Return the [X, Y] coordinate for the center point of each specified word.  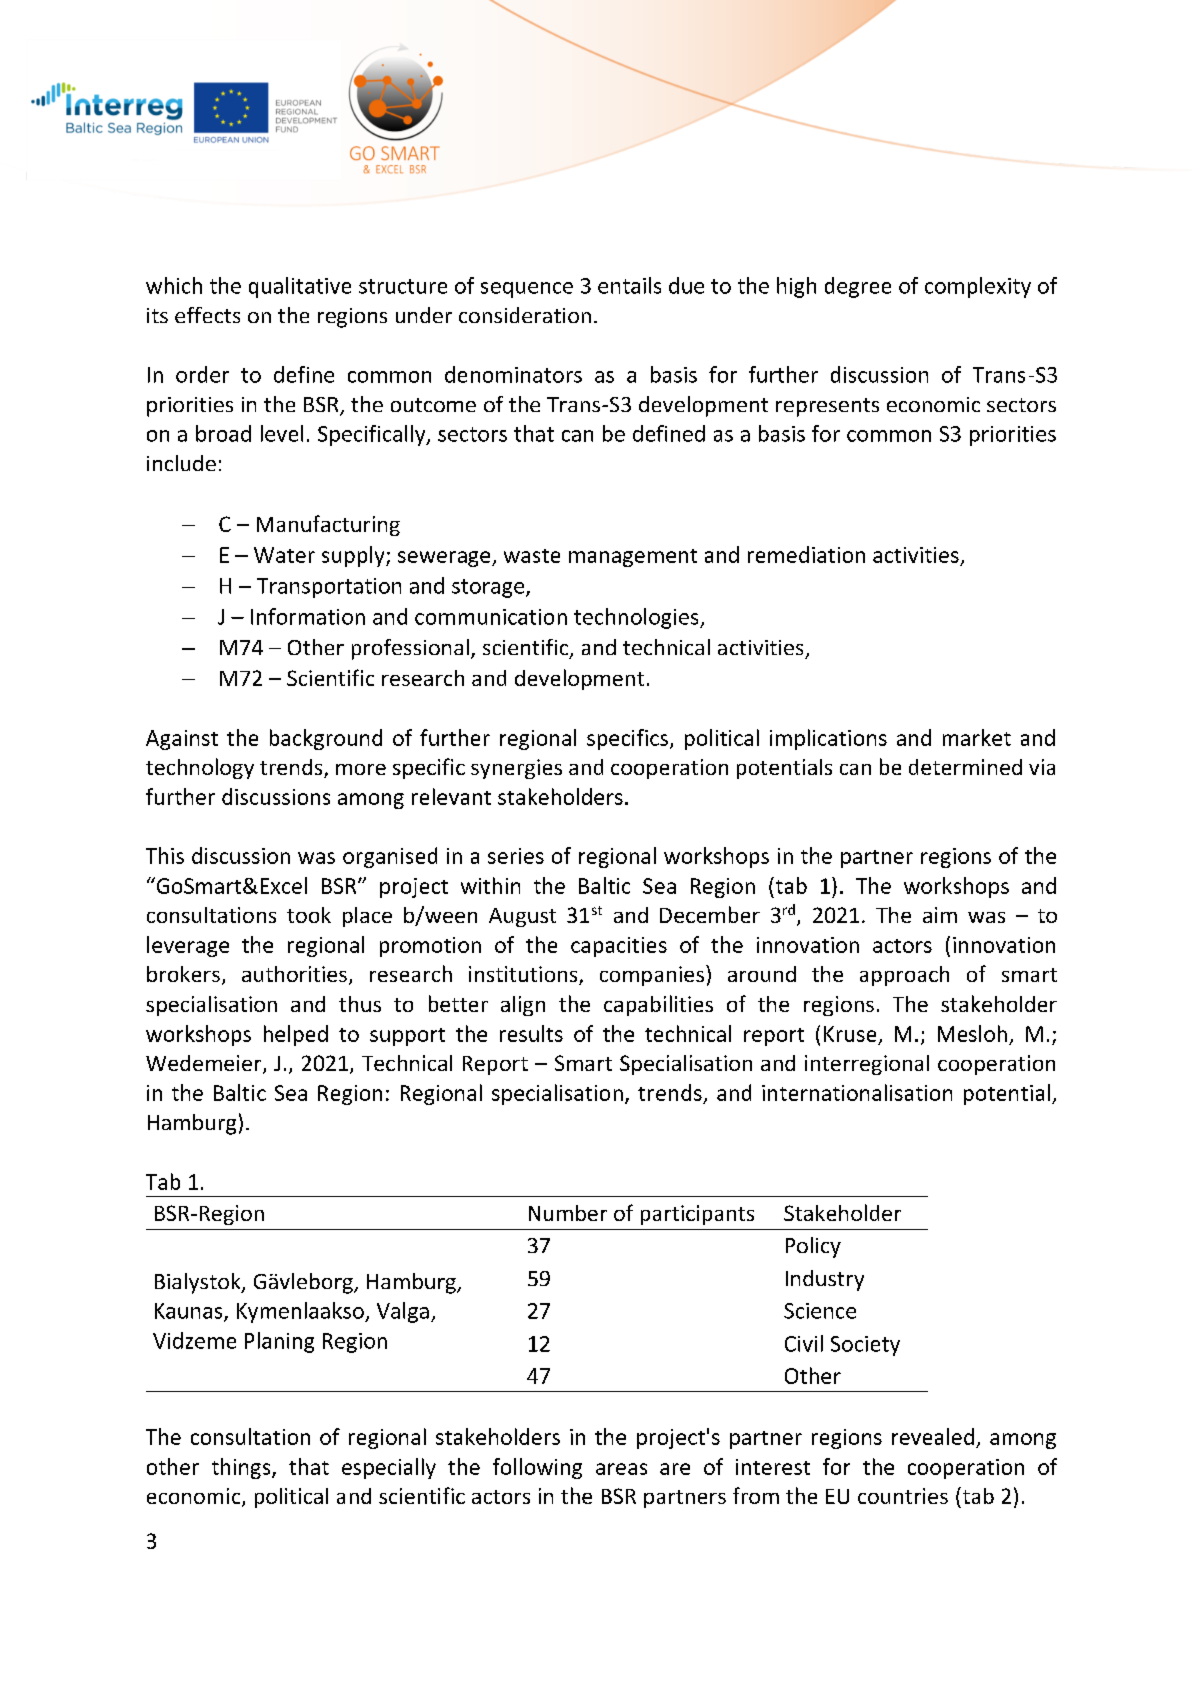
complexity [978, 287]
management [633, 558]
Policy [813, 1247]
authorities [294, 974]
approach [904, 976]
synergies [516, 769]
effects [207, 315]
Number [568, 1213]
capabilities [658, 1005]
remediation [806, 554]
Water [284, 555]
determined [965, 767]
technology [200, 768]
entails [629, 285]
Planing [279, 1342]
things [242, 1468]
